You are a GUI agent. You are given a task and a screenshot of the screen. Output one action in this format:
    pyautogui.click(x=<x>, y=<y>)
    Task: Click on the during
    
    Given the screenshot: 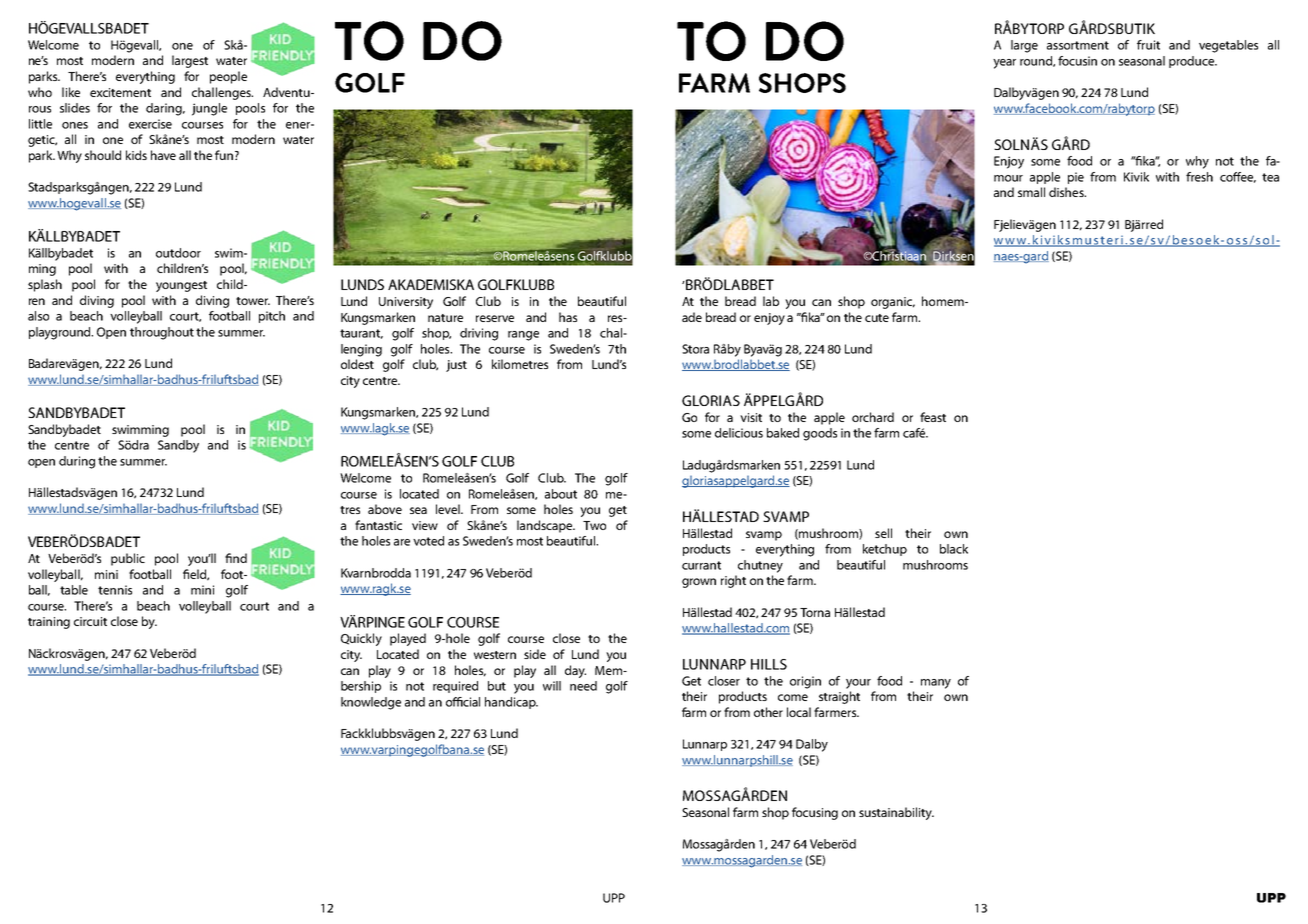 What is the action you would take?
    pyautogui.click(x=77, y=462)
